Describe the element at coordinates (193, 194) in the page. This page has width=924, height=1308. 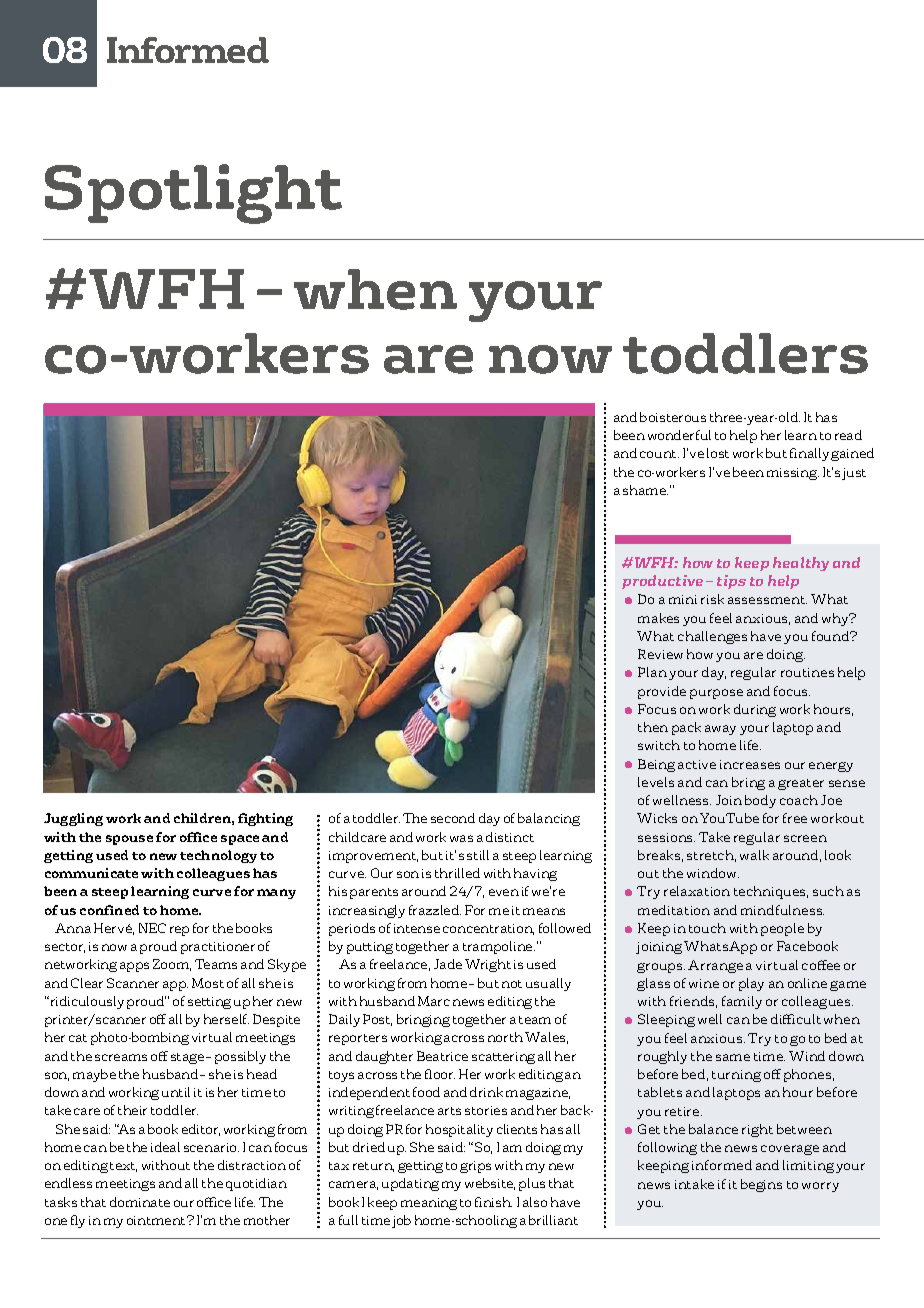
I see `Spotlight` at that location.
